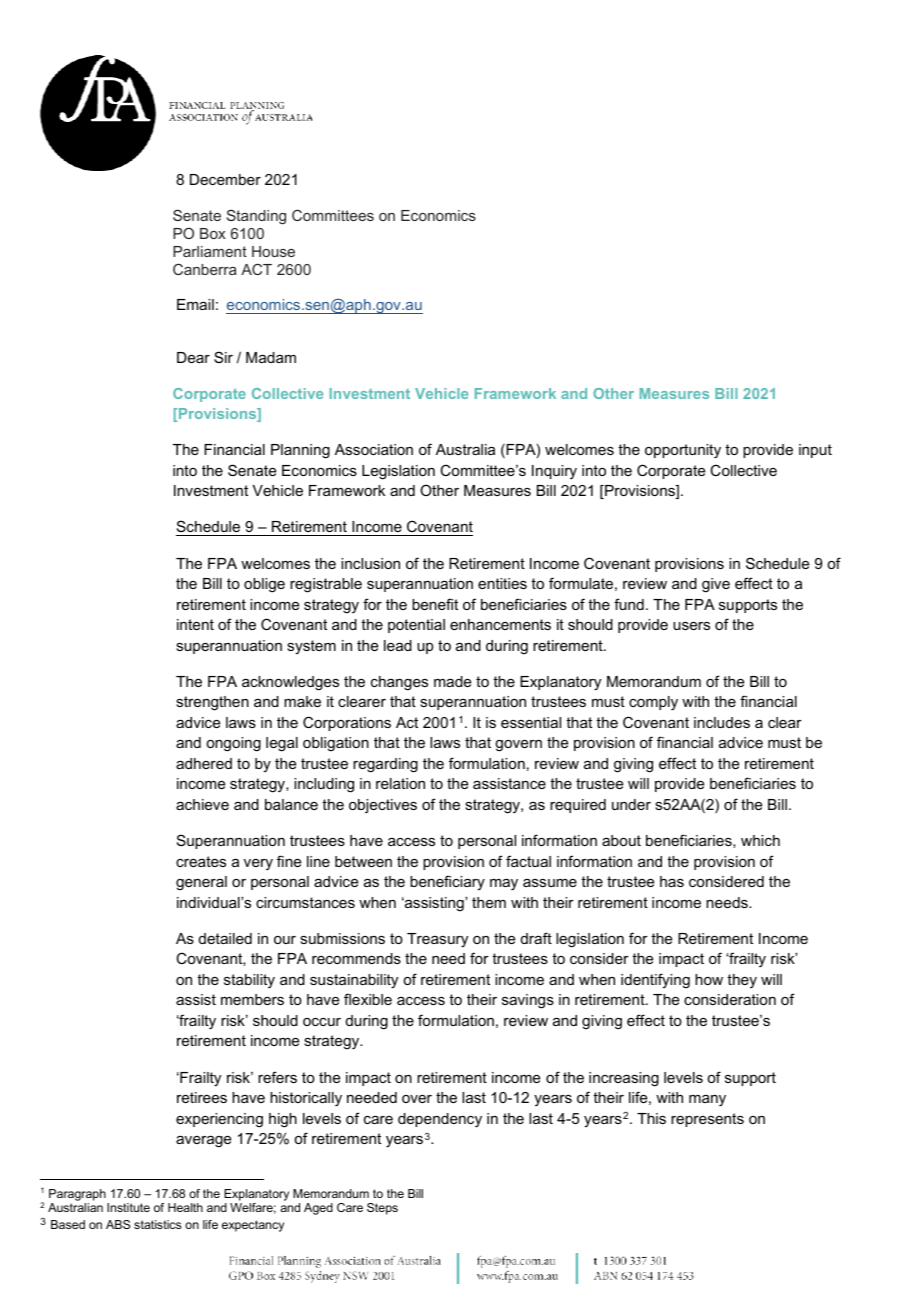 This screenshot has width=924, height=1309. Describe the element at coordinates (452, 681) in the screenshot. I see `made` at that location.
